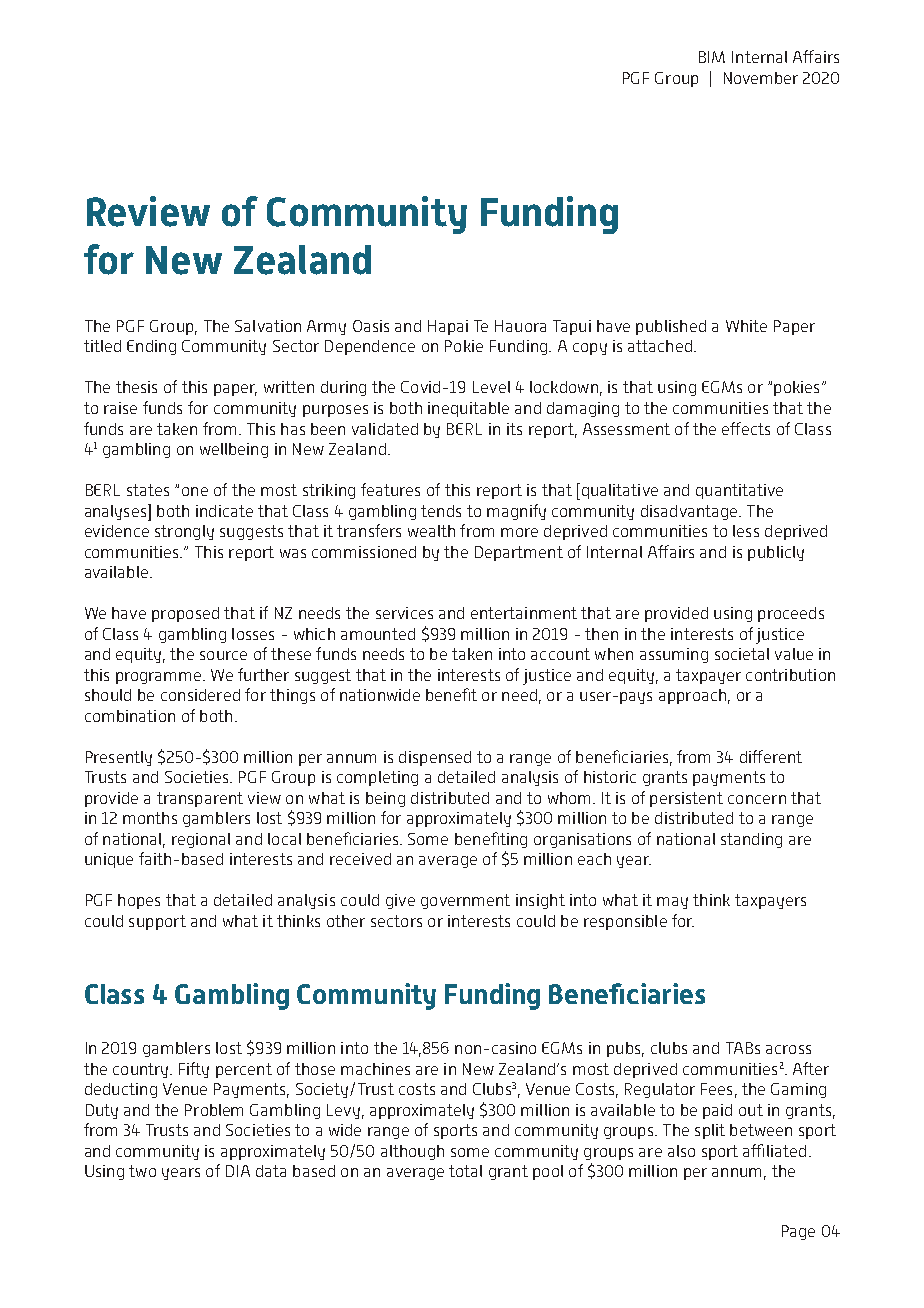  What do you see at coordinates (465, 901) in the document?
I see `government` at bounding box center [465, 901].
